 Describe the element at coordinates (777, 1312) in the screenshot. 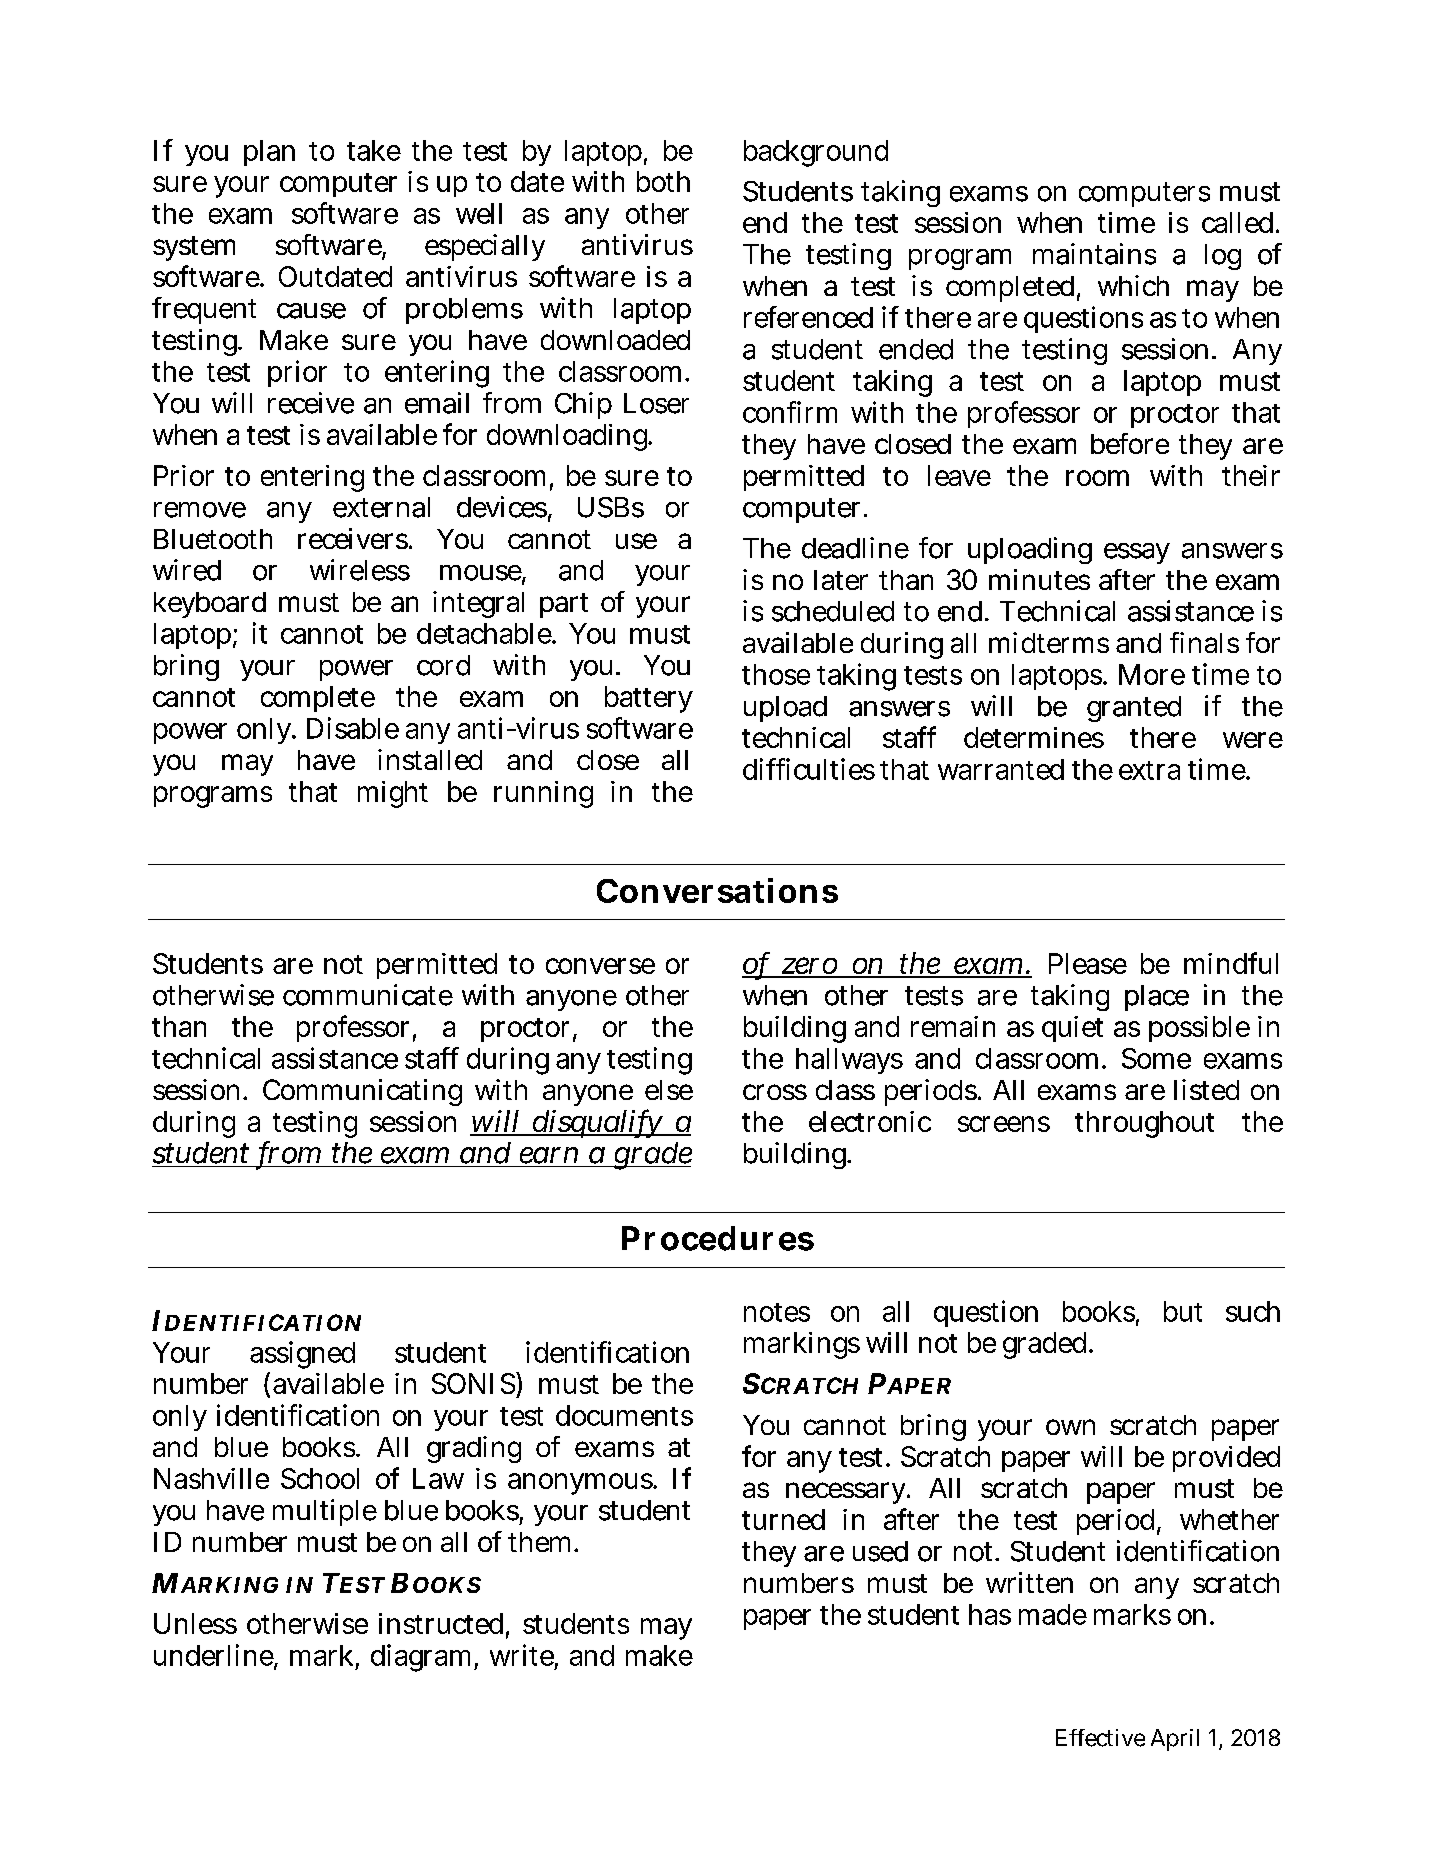

I see `notes` at that location.
